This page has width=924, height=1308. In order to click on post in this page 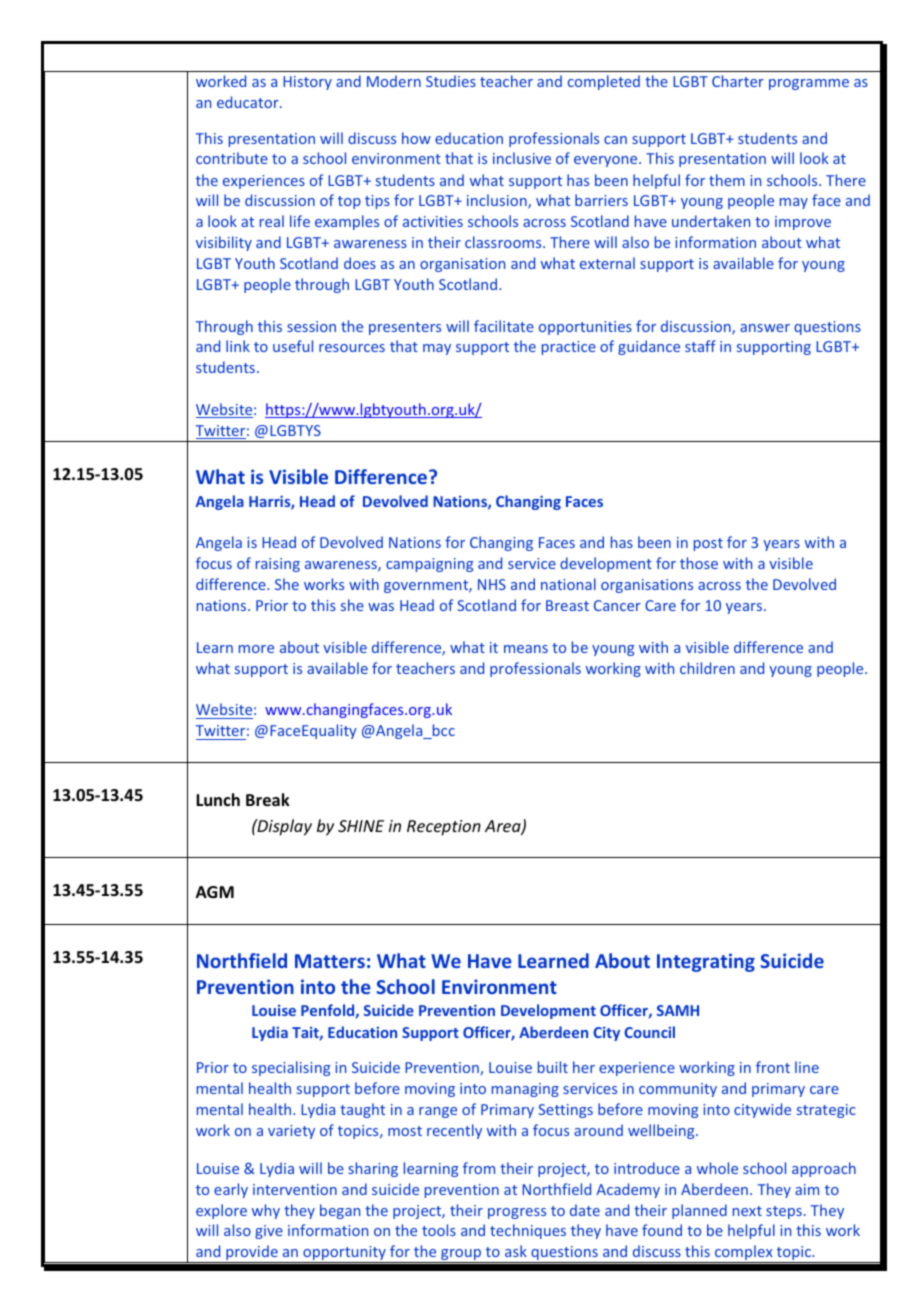, I will do `click(708, 544)`.
